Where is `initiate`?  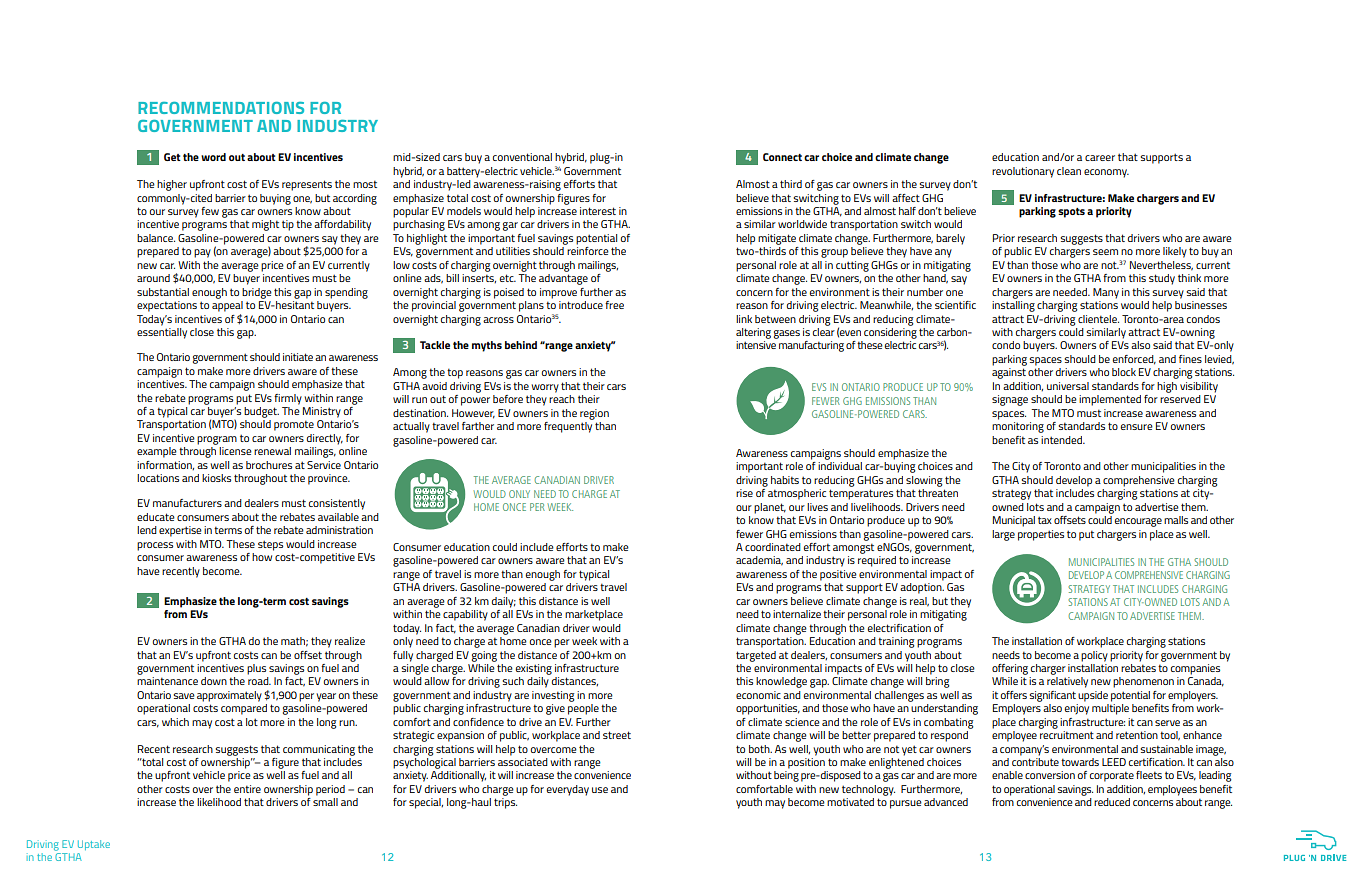 initiate is located at coordinates (298, 357).
